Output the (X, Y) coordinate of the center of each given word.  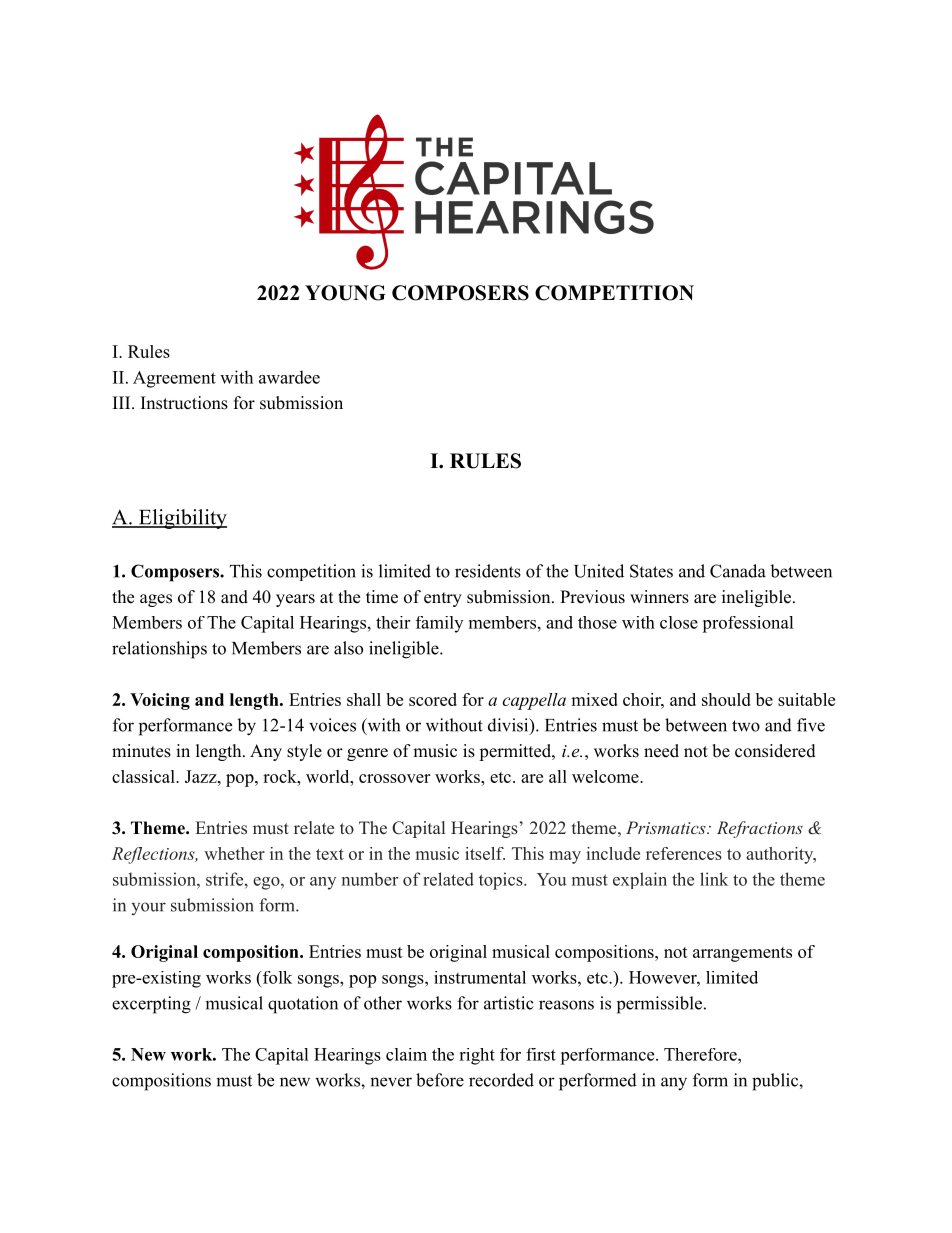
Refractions (760, 829)
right (477, 1056)
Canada (738, 571)
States (651, 571)
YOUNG (345, 293)
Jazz (202, 776)
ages (156, 600)
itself (485, 853)
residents (488, 571)
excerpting (151, 1005)
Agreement (174, 379)
